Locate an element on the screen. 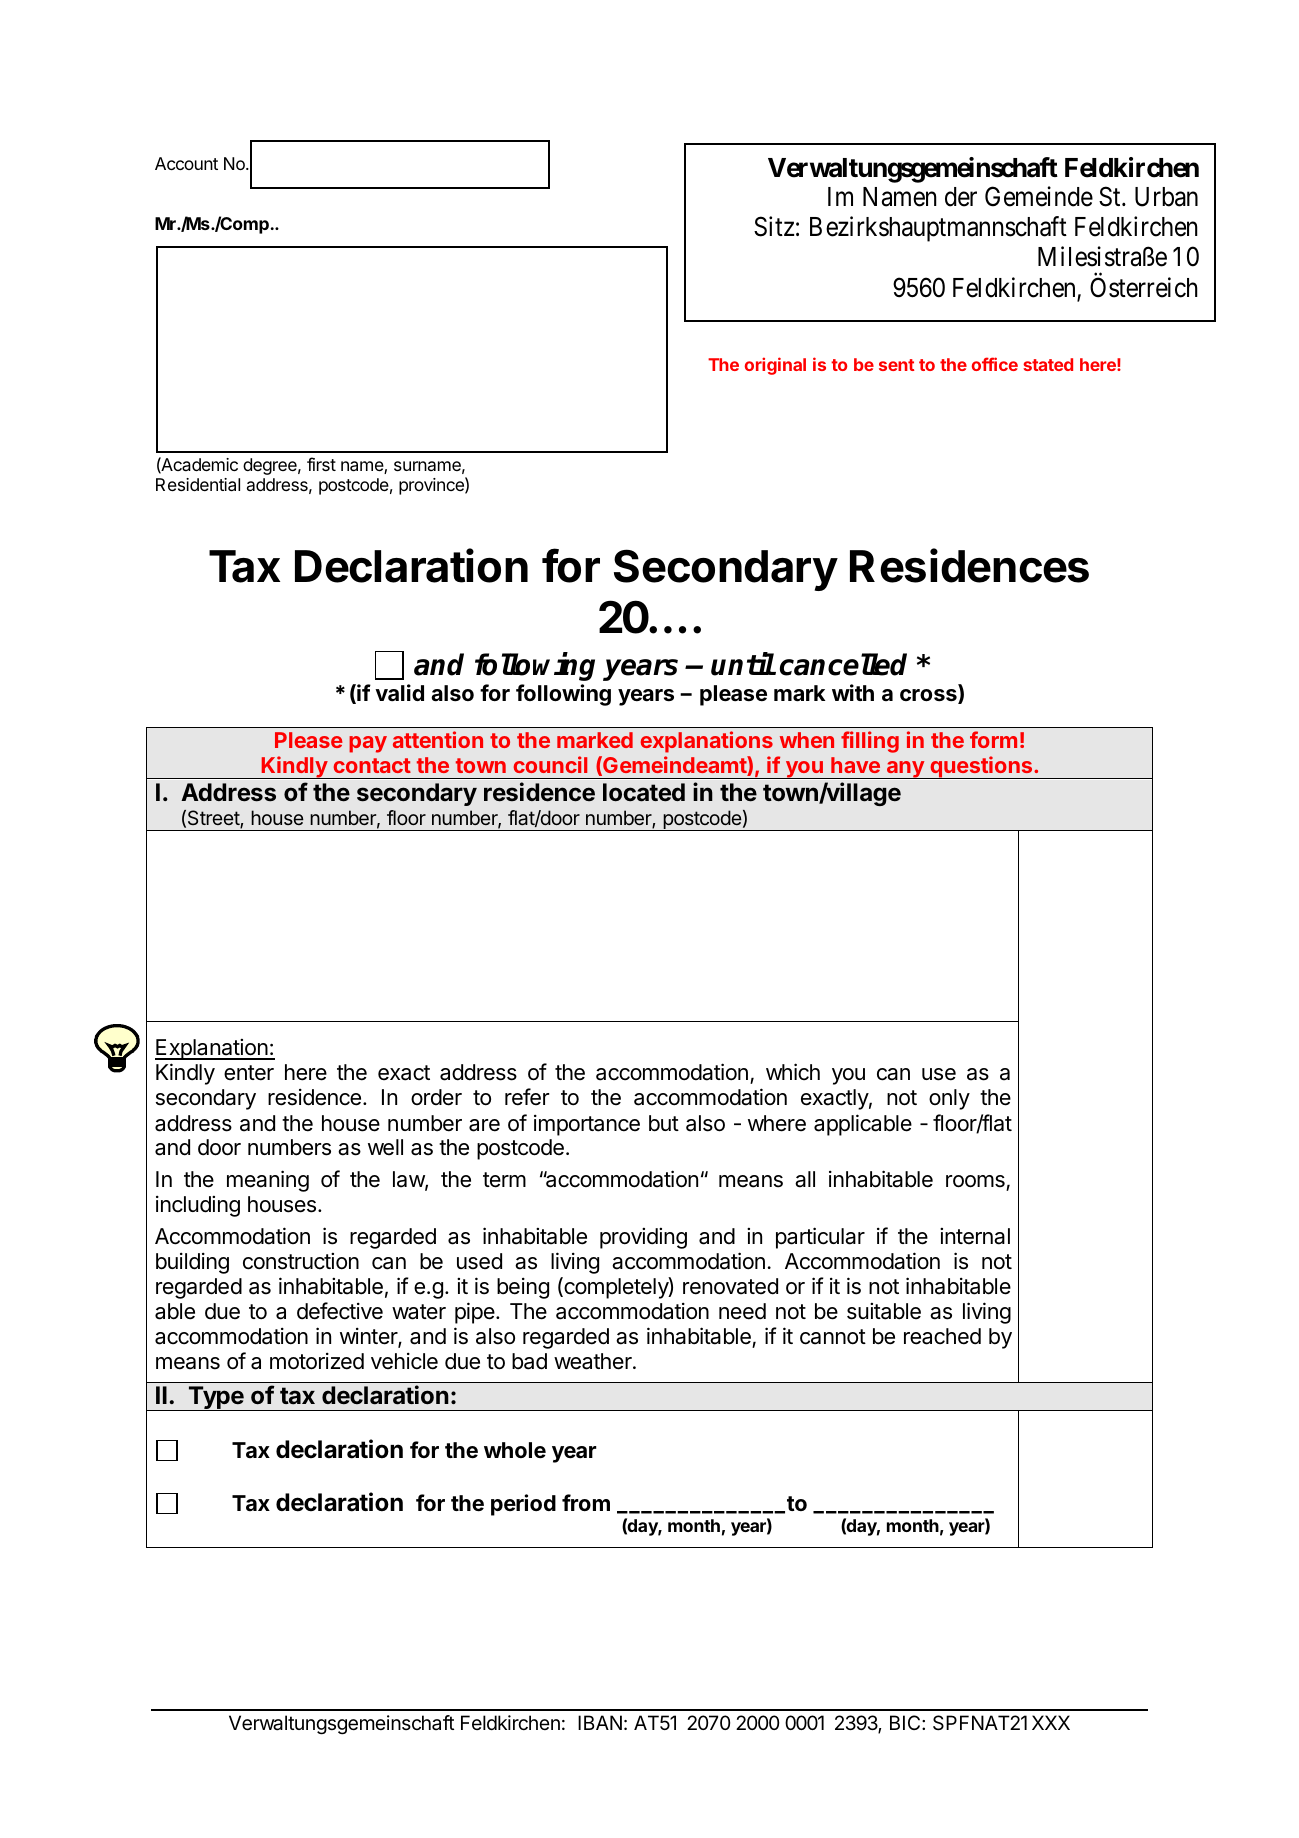 The height and width of the screenshot is (1838, 1299). IBAN is located at coordinates (600, 1722).
